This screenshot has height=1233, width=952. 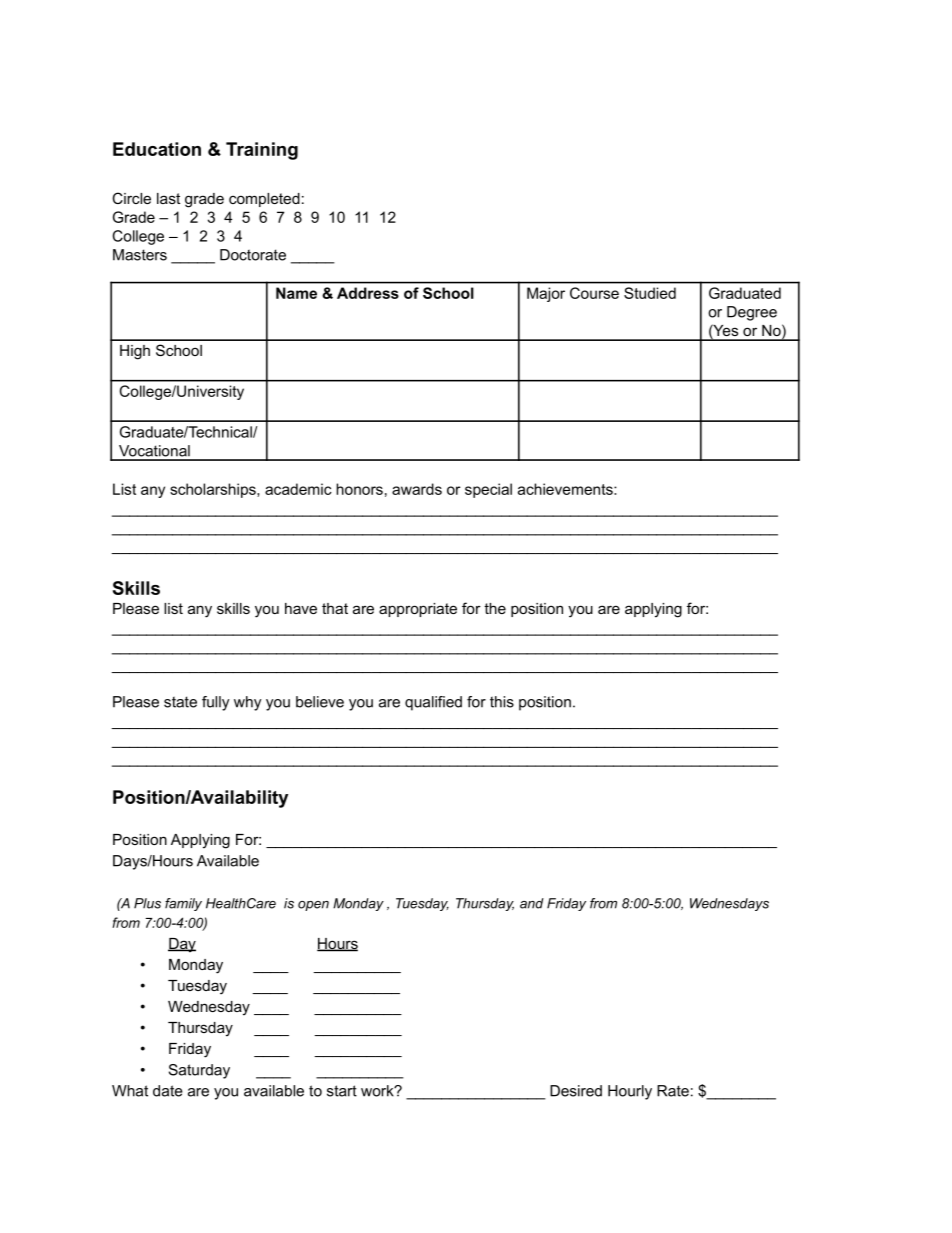 What do you see at coordinates (183, 904) in the screenshot?
I see `family` at bounding box center [183, 904].
